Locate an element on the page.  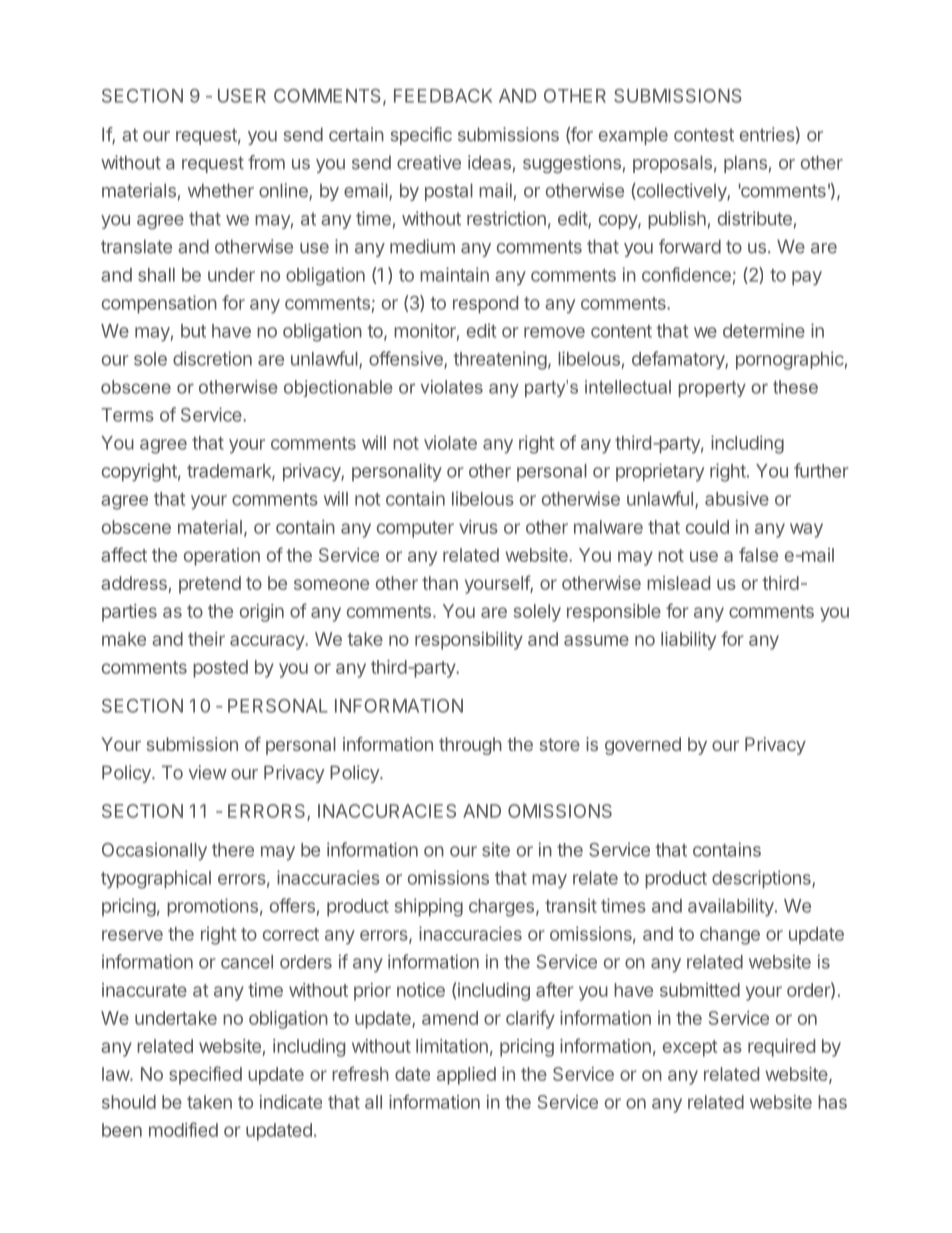
USER is located at coordinates (242, 96).
